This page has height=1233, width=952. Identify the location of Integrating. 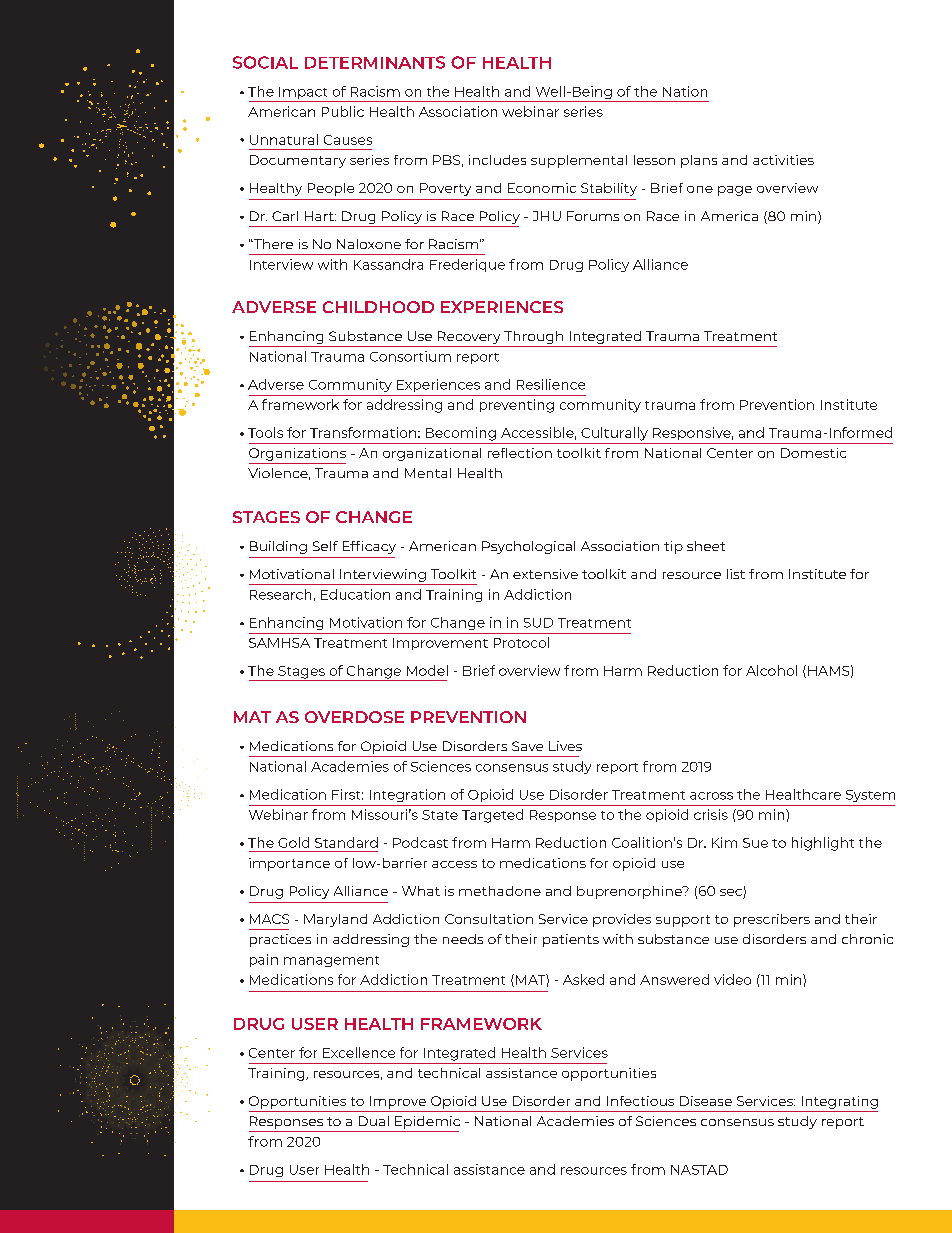
(840, 1102).
